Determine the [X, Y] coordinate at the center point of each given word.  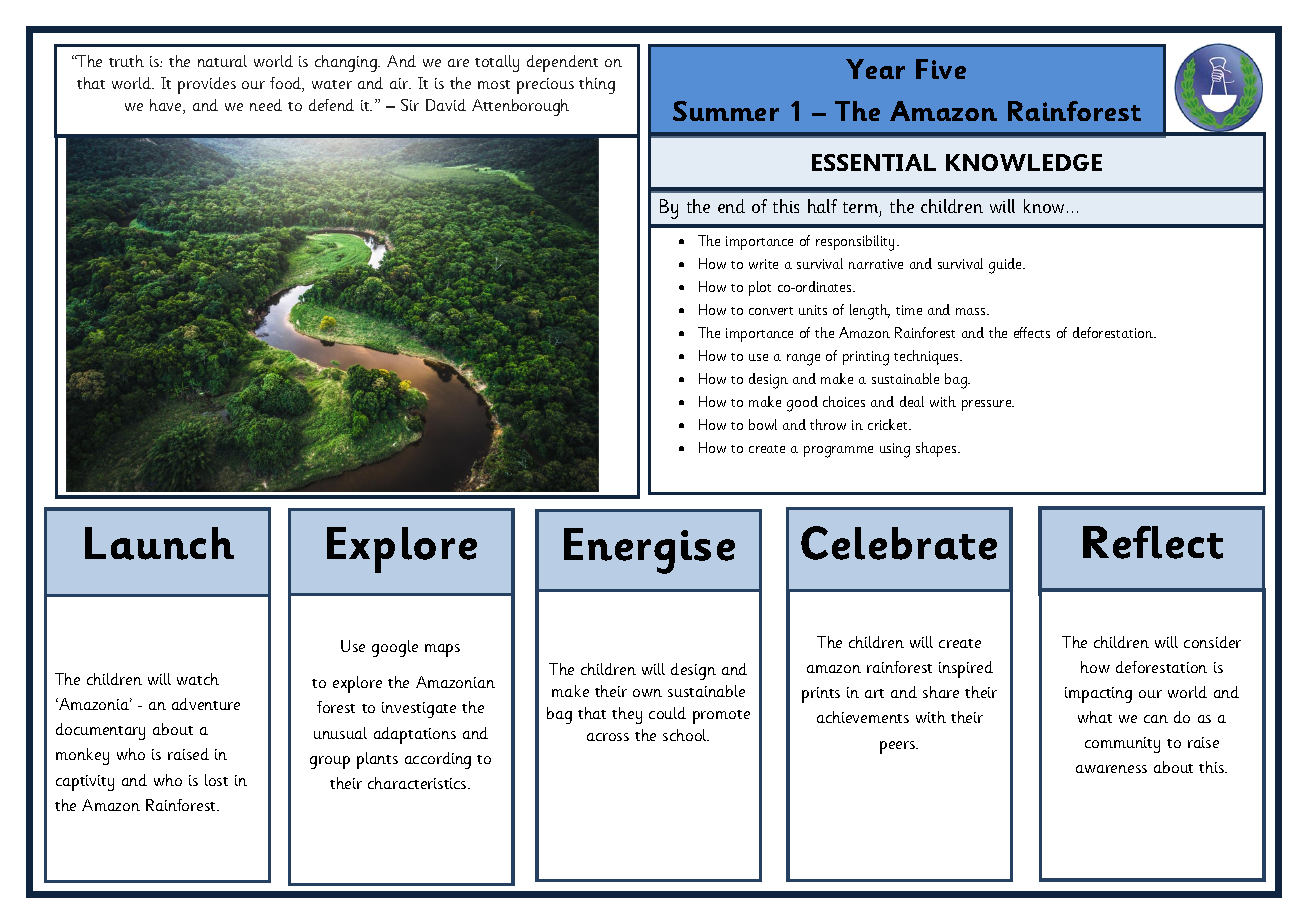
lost [216, 780]
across [608, 737]
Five [941, 69]
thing [597, 85]
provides [207, 85]
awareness [1111, 769]
